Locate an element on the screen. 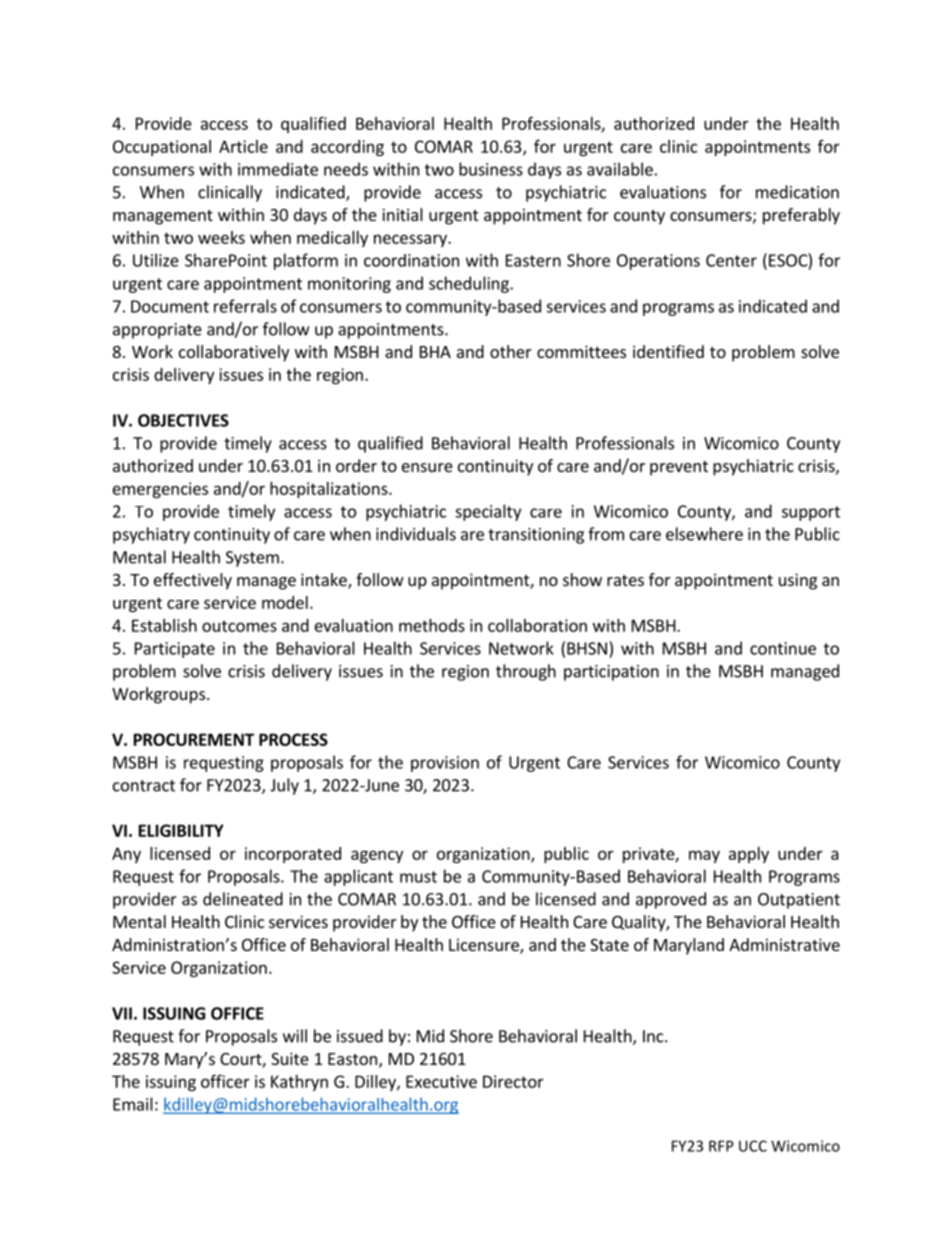 This screenshot has width=952, height=1233. Article is located at coordinates (243, 146).
